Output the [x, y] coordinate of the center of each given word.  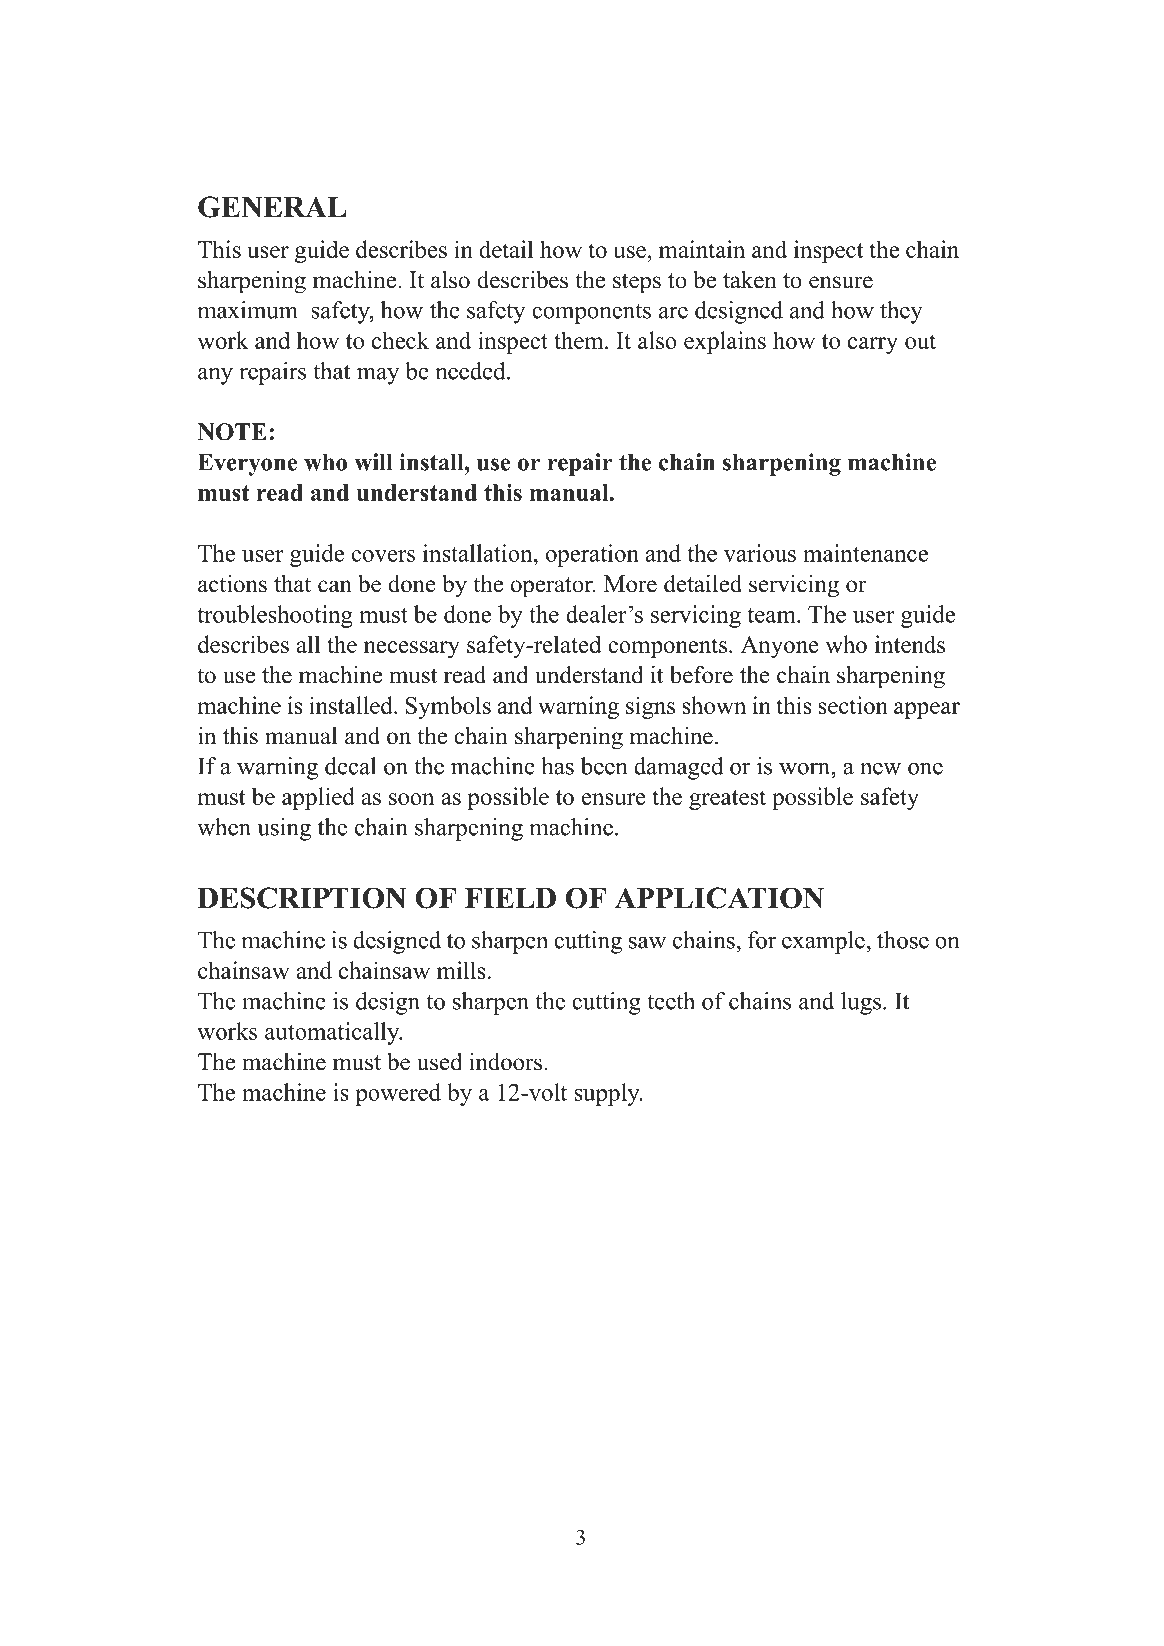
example [823, 942]
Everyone [247, 464]
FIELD [510, 898]
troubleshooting [275, 616]
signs [650, 707]
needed [471, 371]
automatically [333, 1033]
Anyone [780, 647]
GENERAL [272, 207]
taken [750, 279]
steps [637, 283]
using [284, 829]
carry [873, 345]
